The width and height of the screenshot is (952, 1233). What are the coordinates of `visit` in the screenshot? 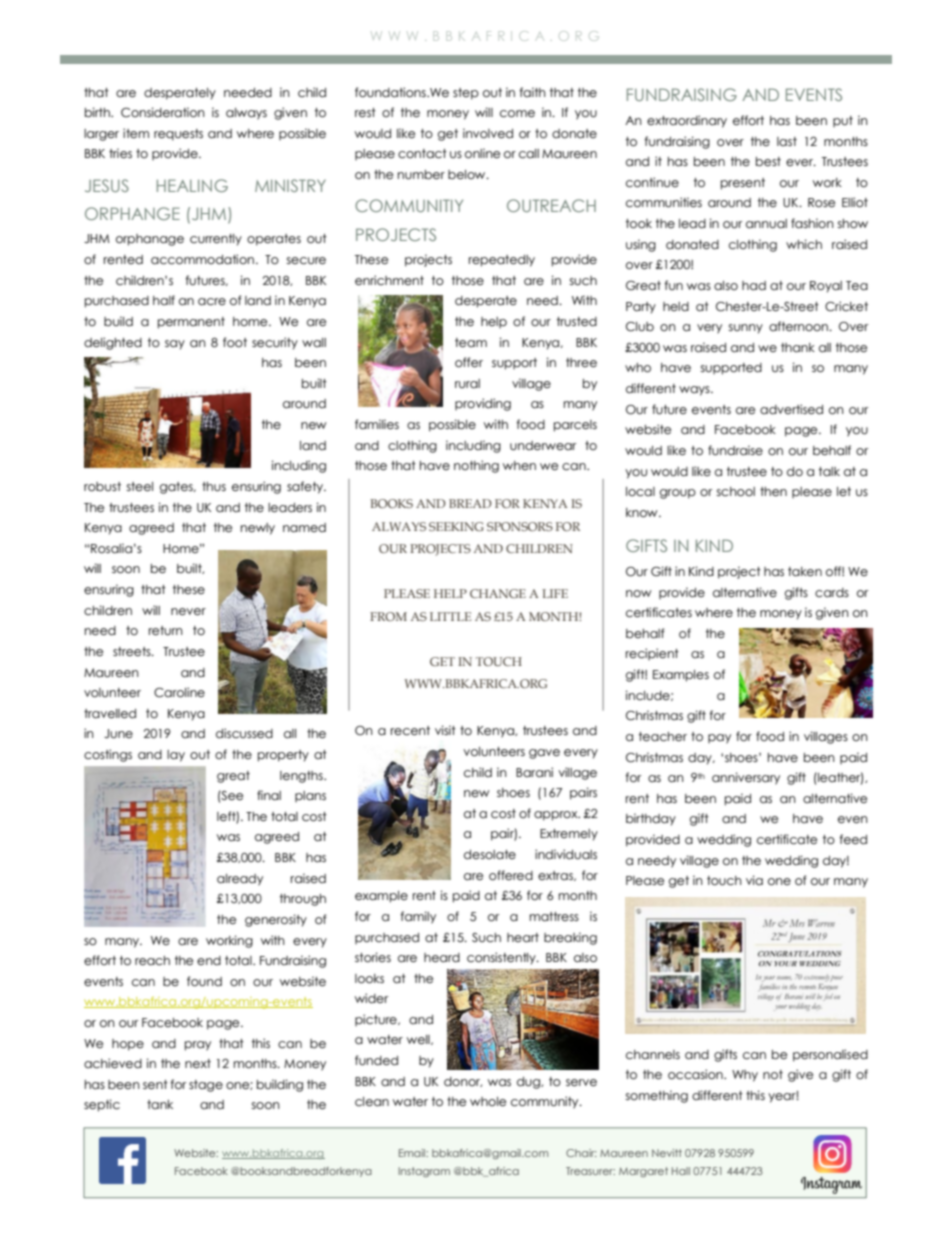 It's located at (445, 730).
